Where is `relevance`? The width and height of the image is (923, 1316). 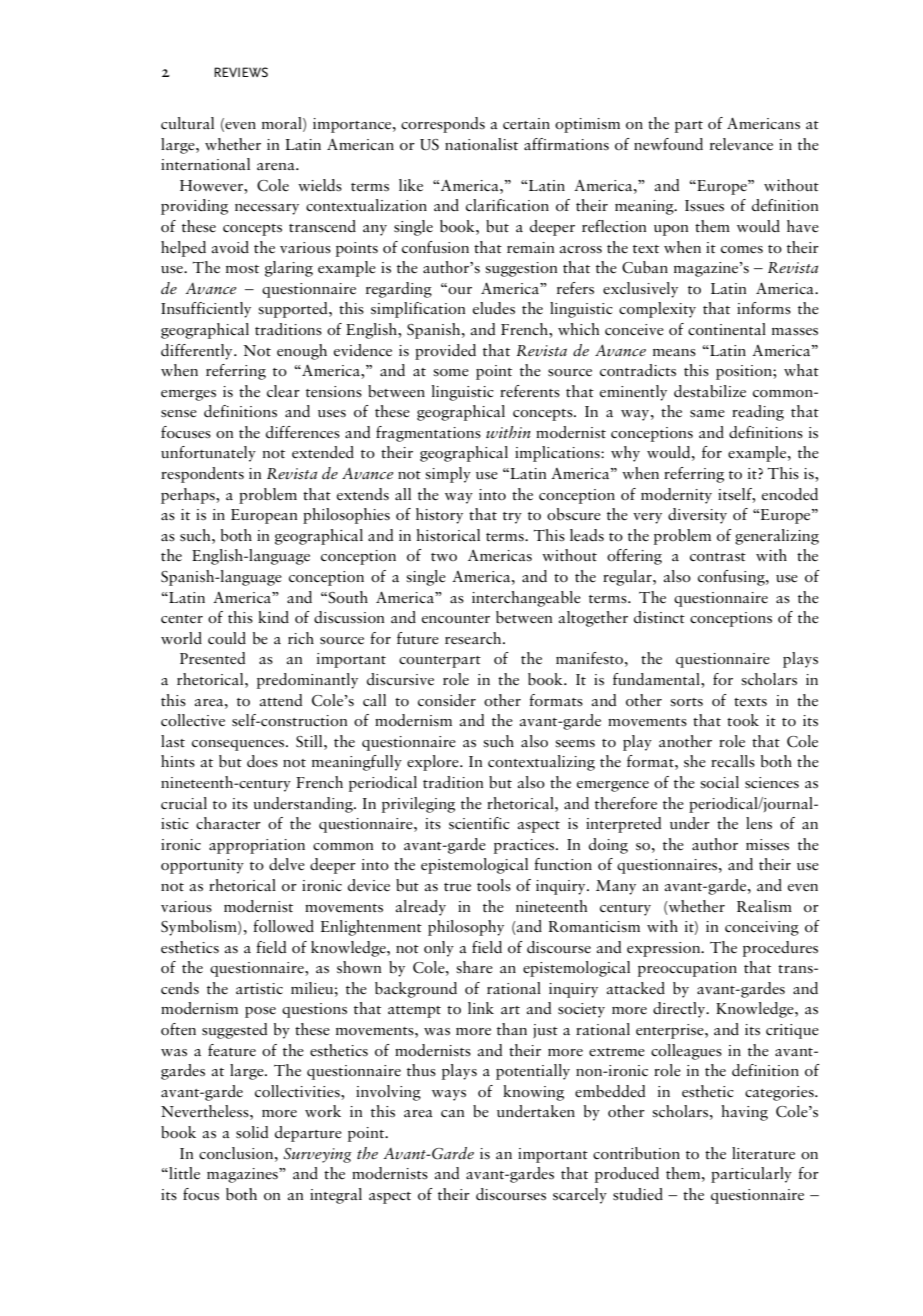 relevance is located at coordinates (741, 144).
